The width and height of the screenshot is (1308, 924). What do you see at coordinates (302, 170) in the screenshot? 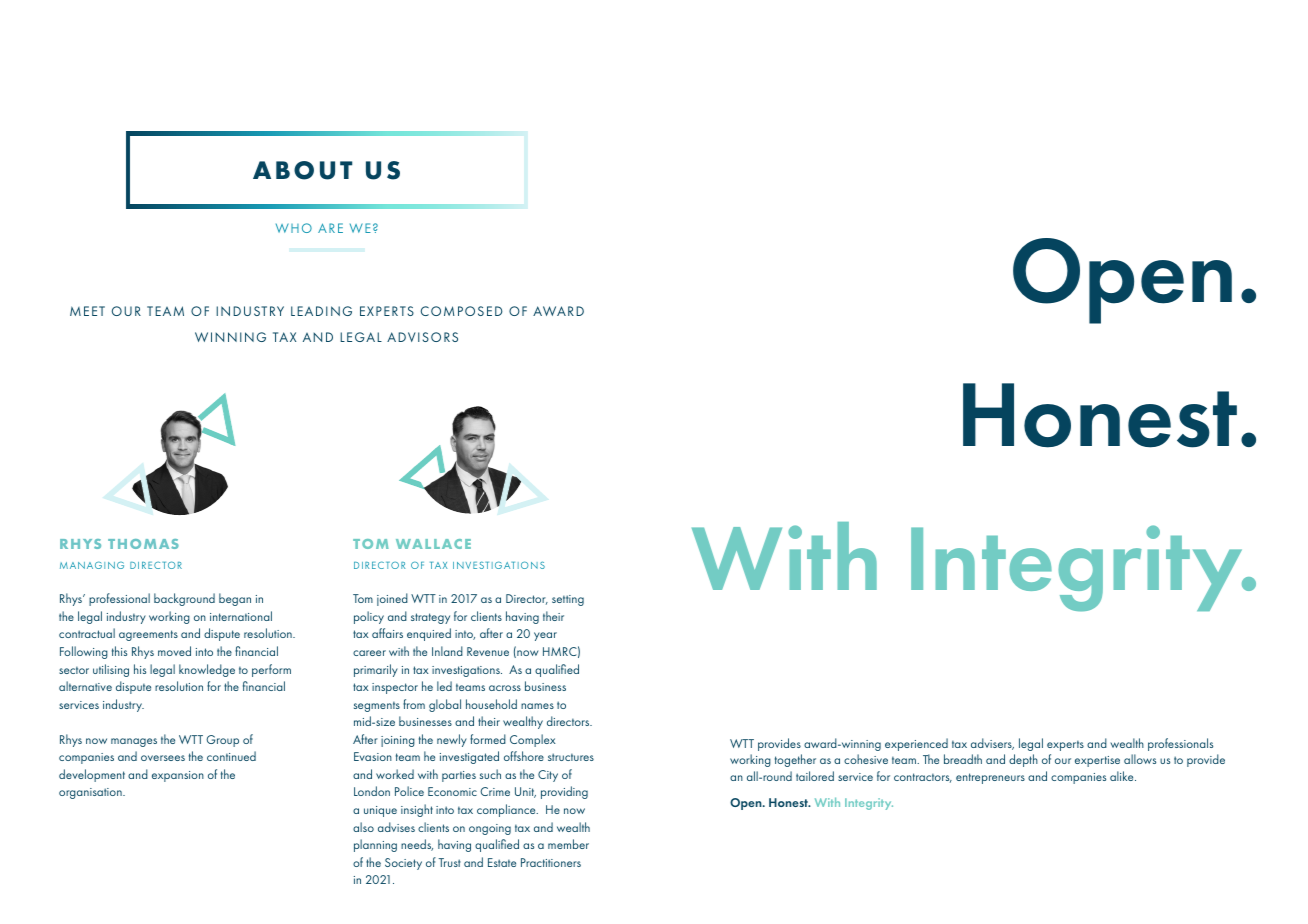
I see `ABOUT` at bounding box center [302, 170].
